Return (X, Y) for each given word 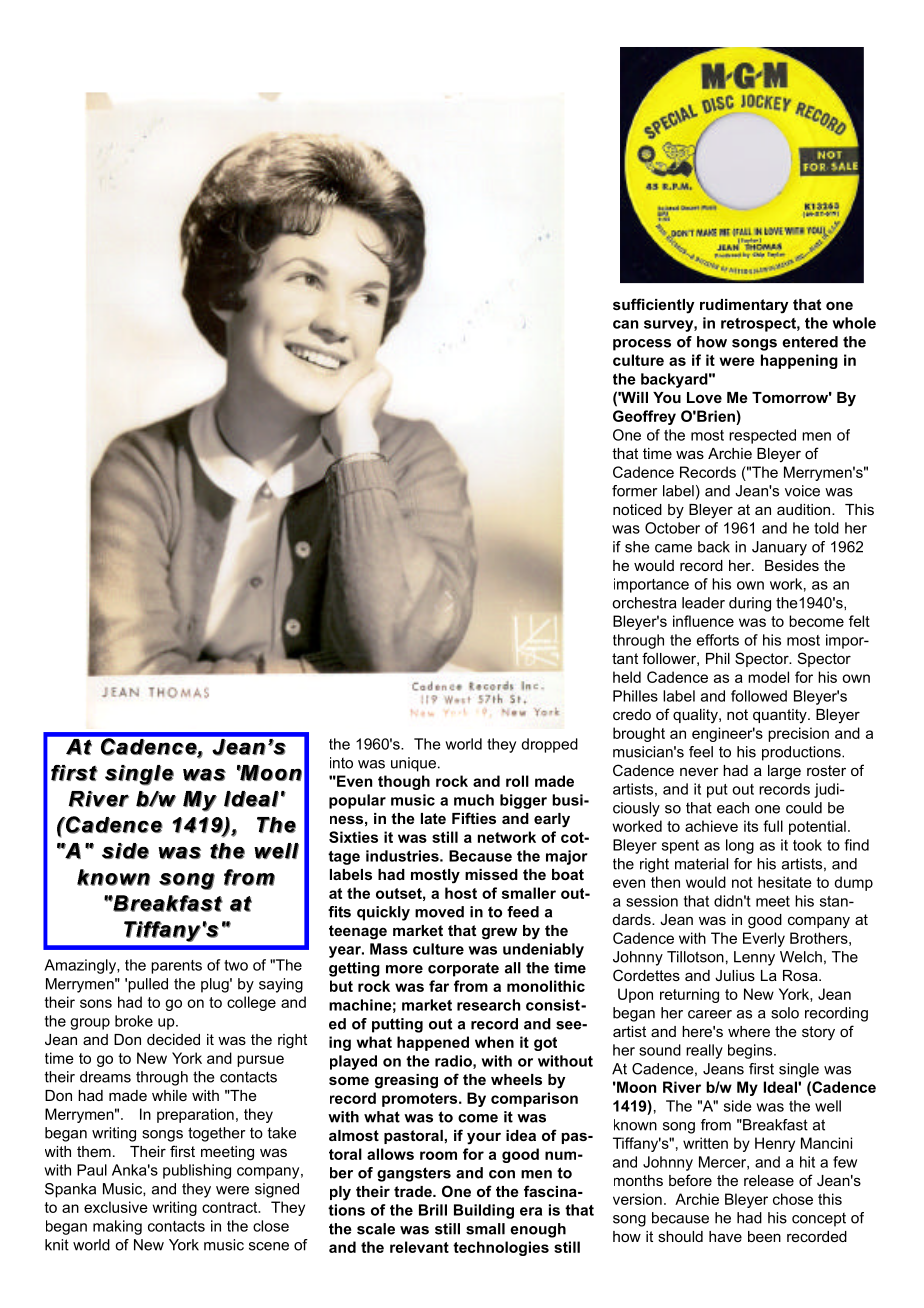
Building (484, 1211)
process (642, 345)
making (117, 1227)
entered (810, 342)
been (764, 1236)
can (625, 324)
